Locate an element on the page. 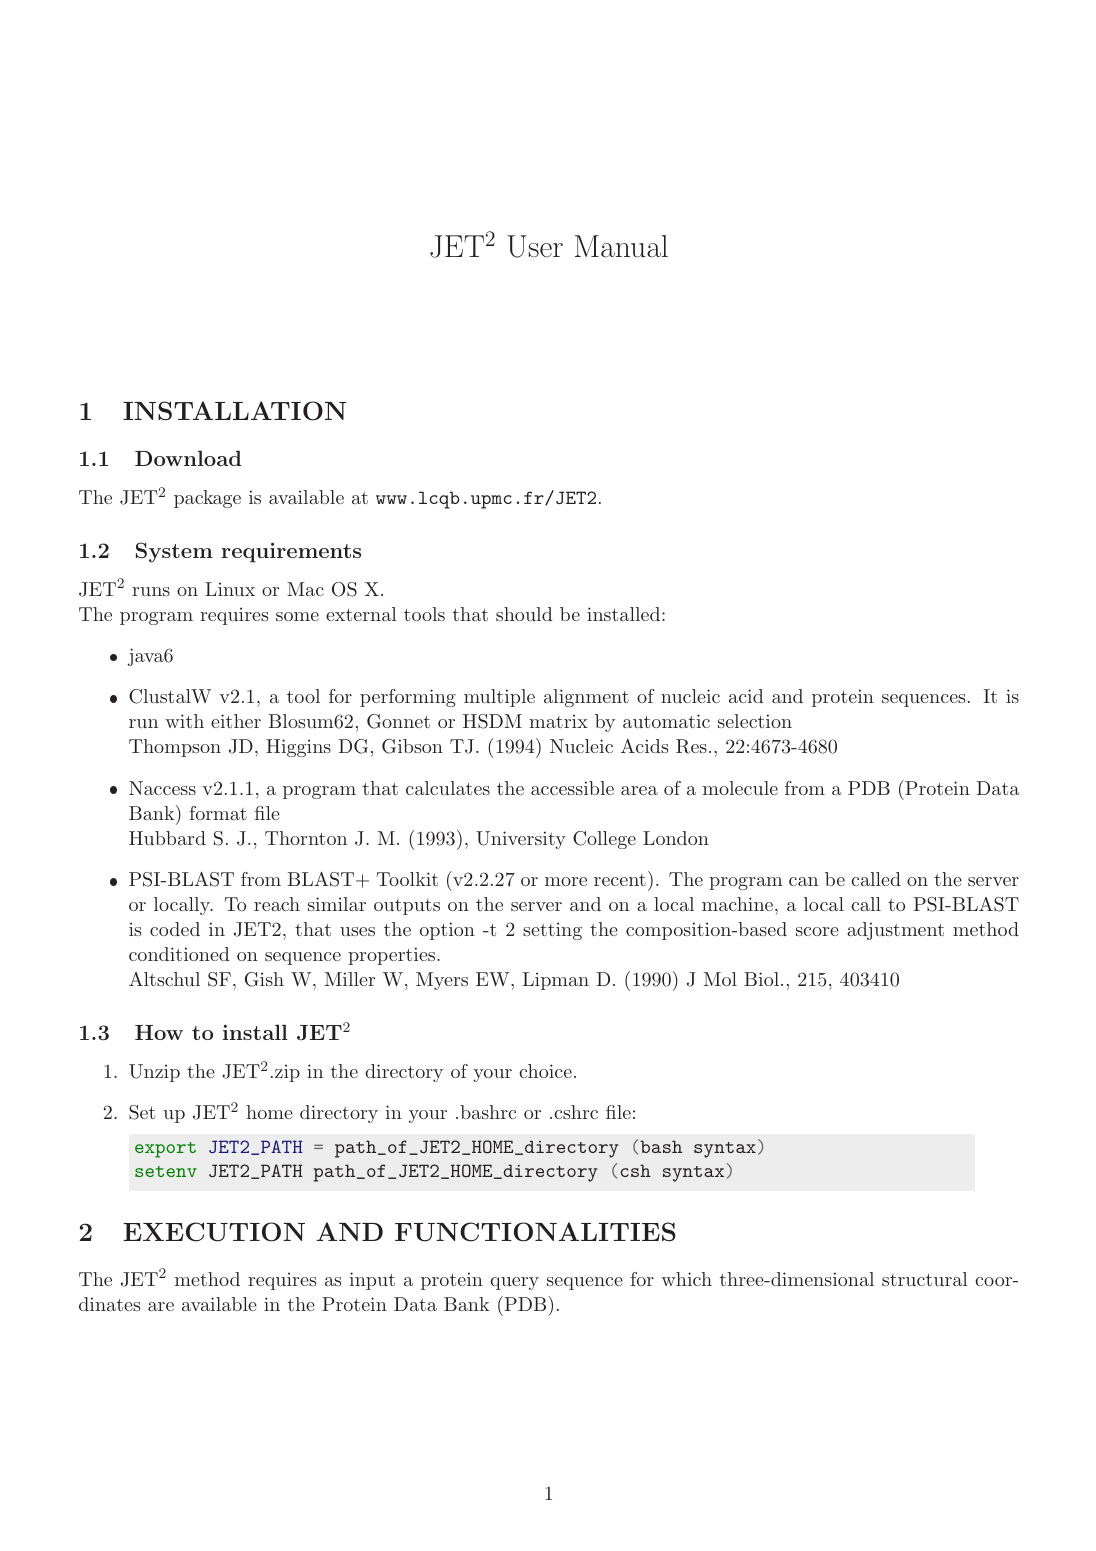 The image size is (1096, 1551). EXECUTION is located at coordinates (214, 1232).
